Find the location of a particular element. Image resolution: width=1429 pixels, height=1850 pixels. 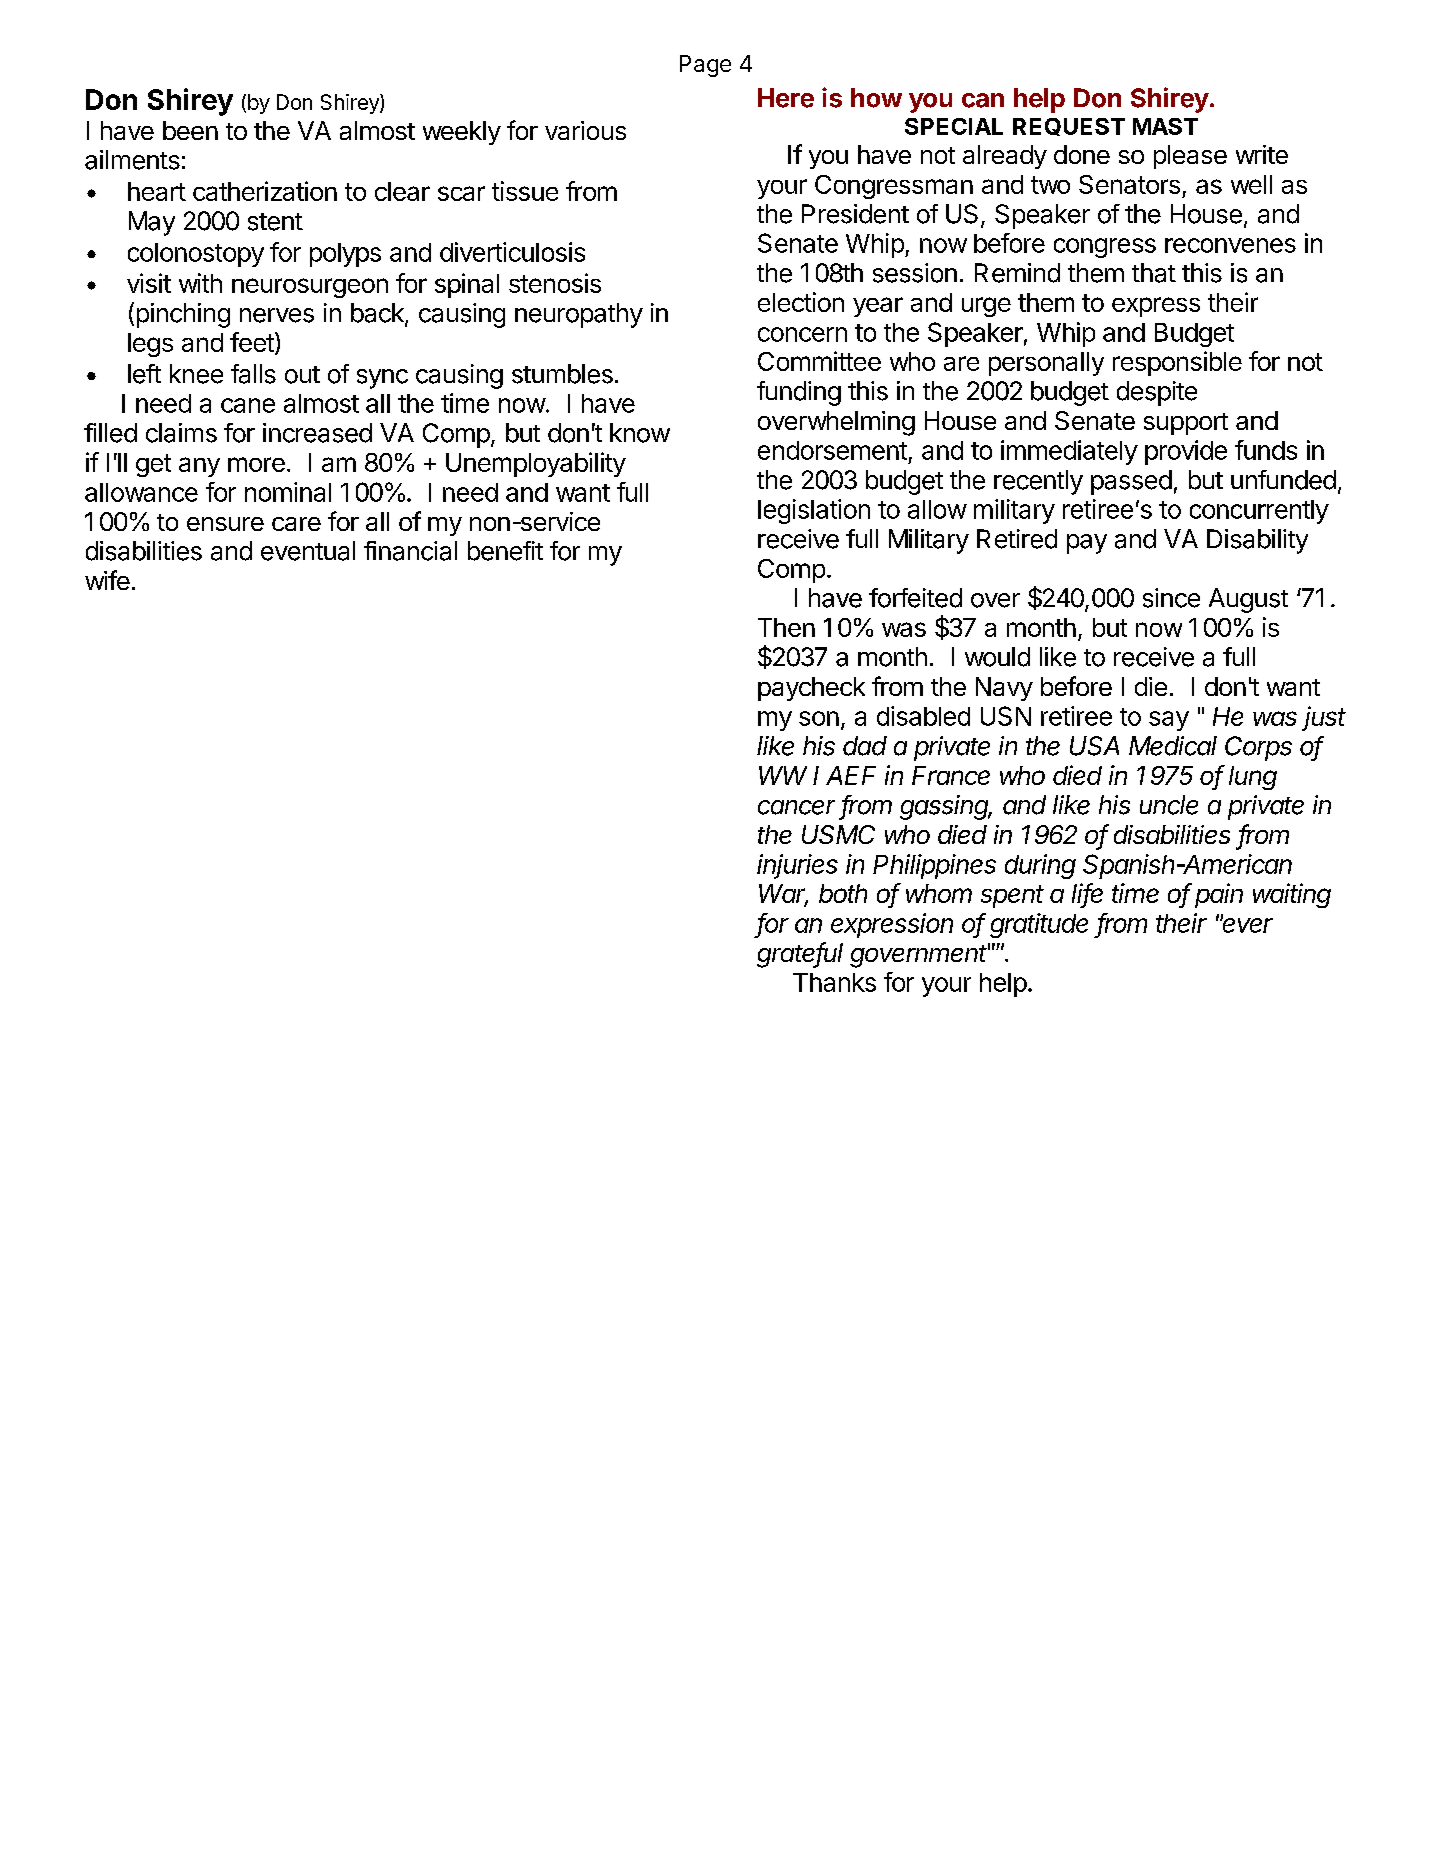

ensure is located at coordinates (225, 524).
